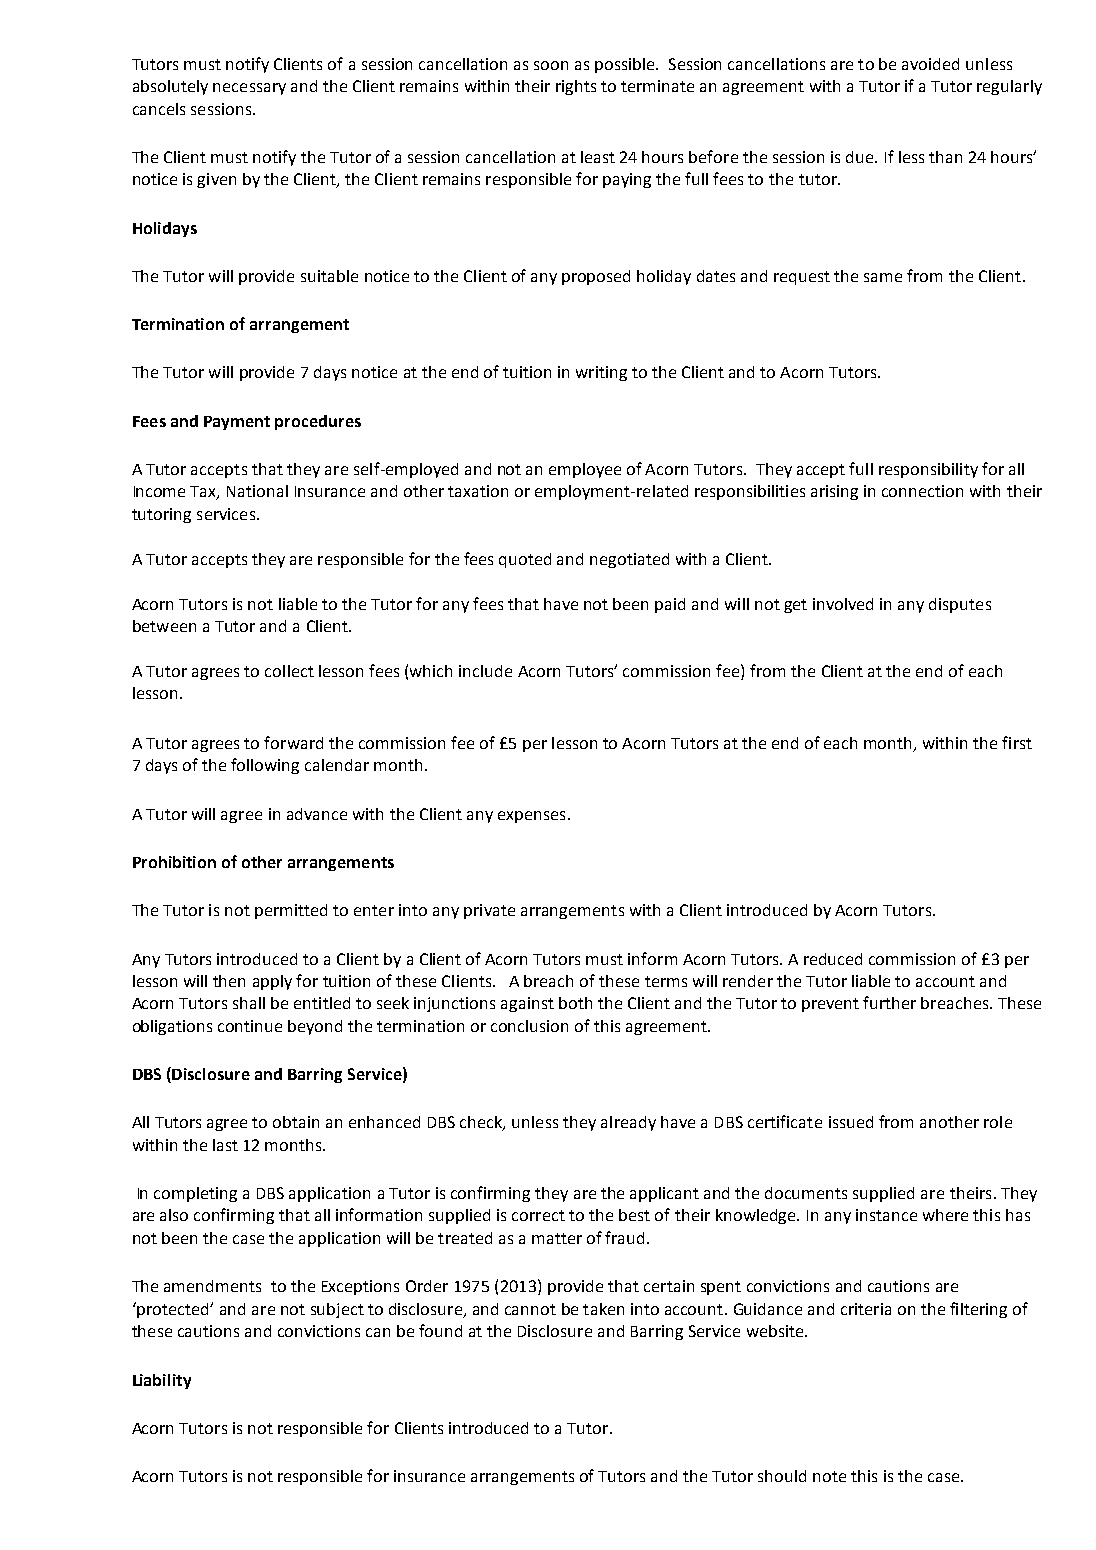 This document has height=1550, width=1096. I want to click on rights, so click(576, 87).
